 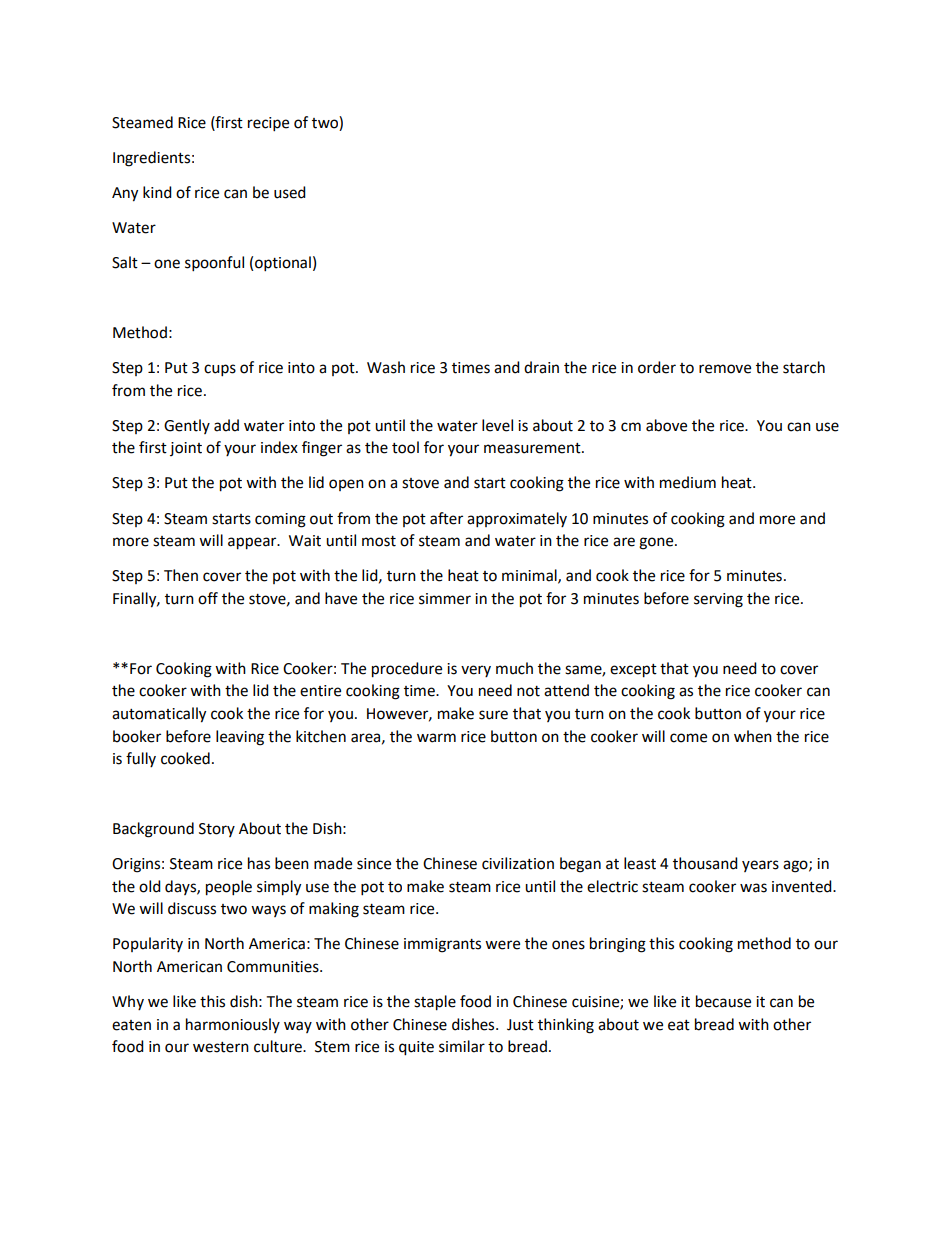 What do you see at coordinates (290, 192) in the page?
I see `used` at bounding box center [290, 192].
